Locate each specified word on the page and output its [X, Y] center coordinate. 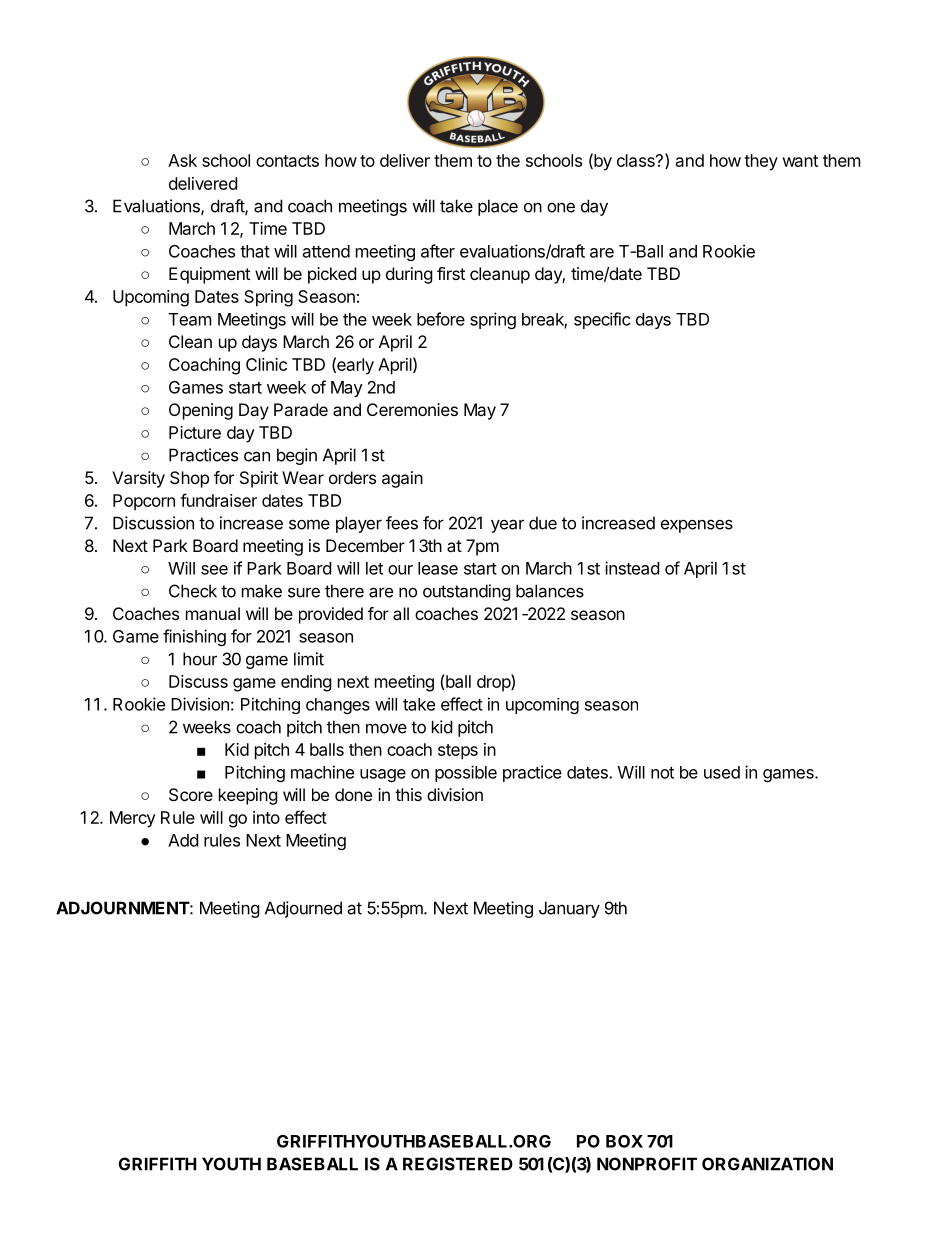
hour [200, 659]
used [722, 772]
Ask [182, 160]
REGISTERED [458, 1164]
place [498, 207]
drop [494, 683]
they [761, 162]
